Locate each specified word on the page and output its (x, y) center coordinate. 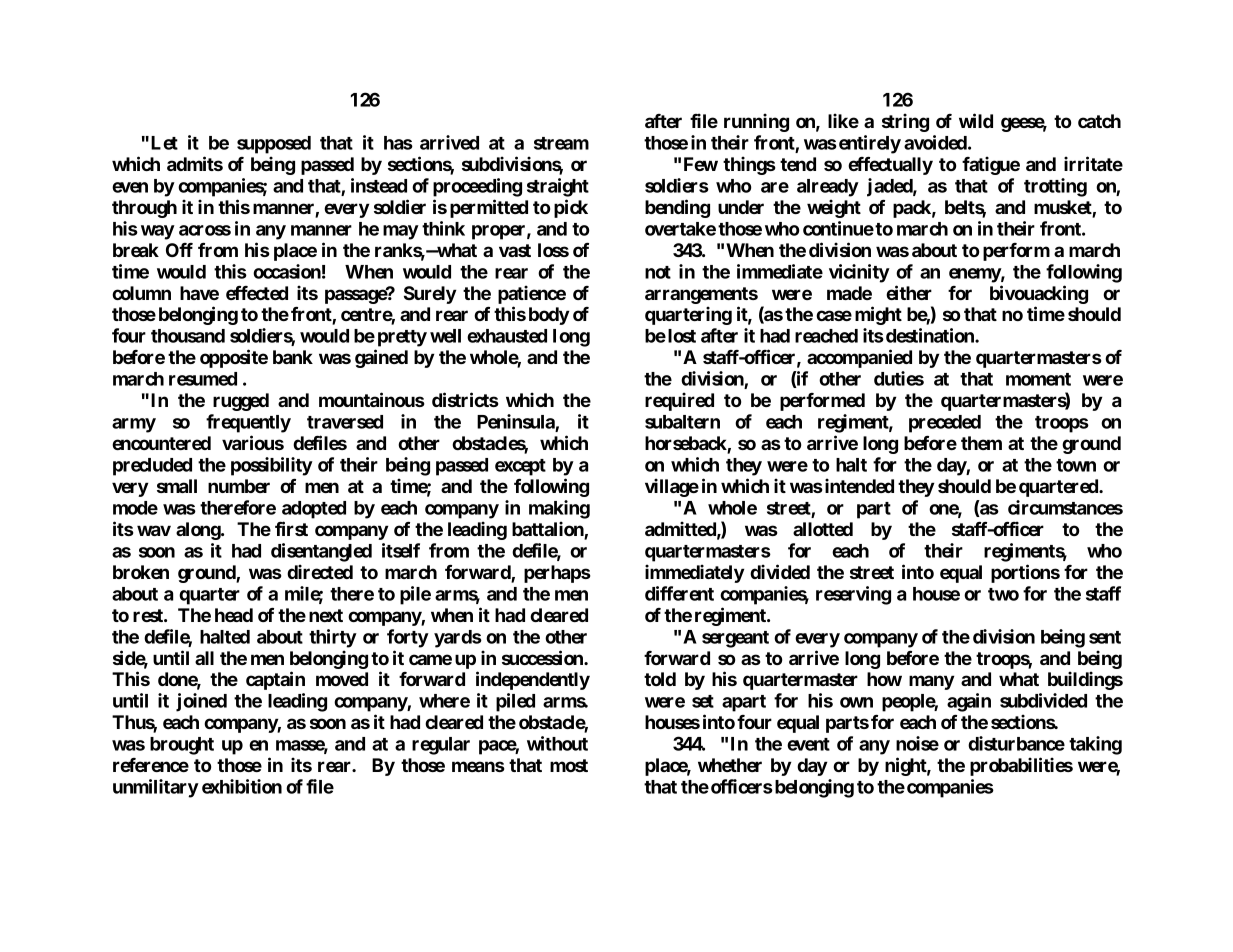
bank (293, 357)
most (569, 765)
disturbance (1016, 743)
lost (682, 336)
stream (561, 143)
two (1003, 594)
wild (976, 120)
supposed (274, 145)
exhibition (242, 786)
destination (931, 335)
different (679, 593)
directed (320, 571)
